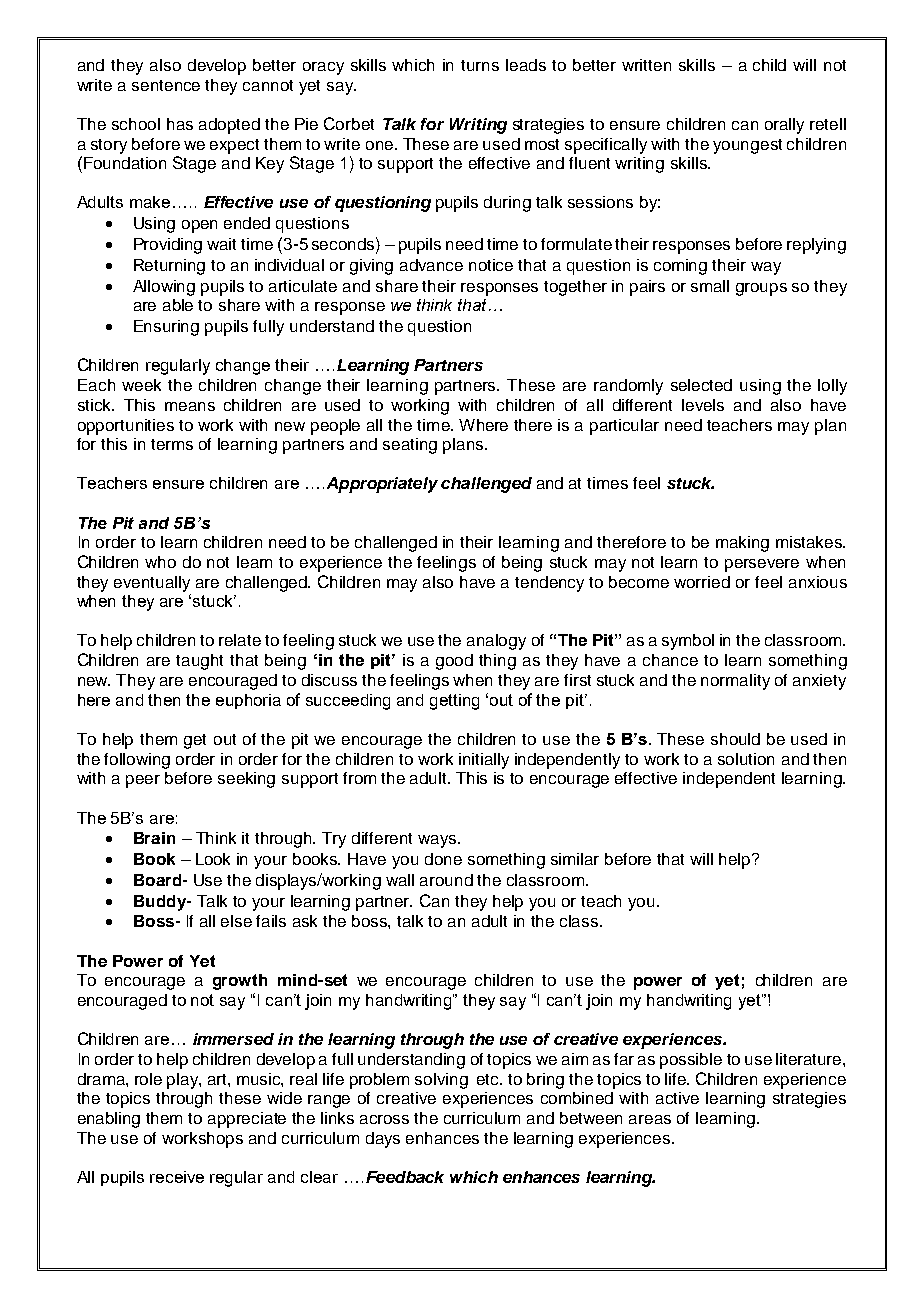 Image resolution: width=924 pixels, height=1308 pixels. What do you see at coordinates (199, 662) in the screenshot?
I see `taught` at bounding box center [199, 662].
